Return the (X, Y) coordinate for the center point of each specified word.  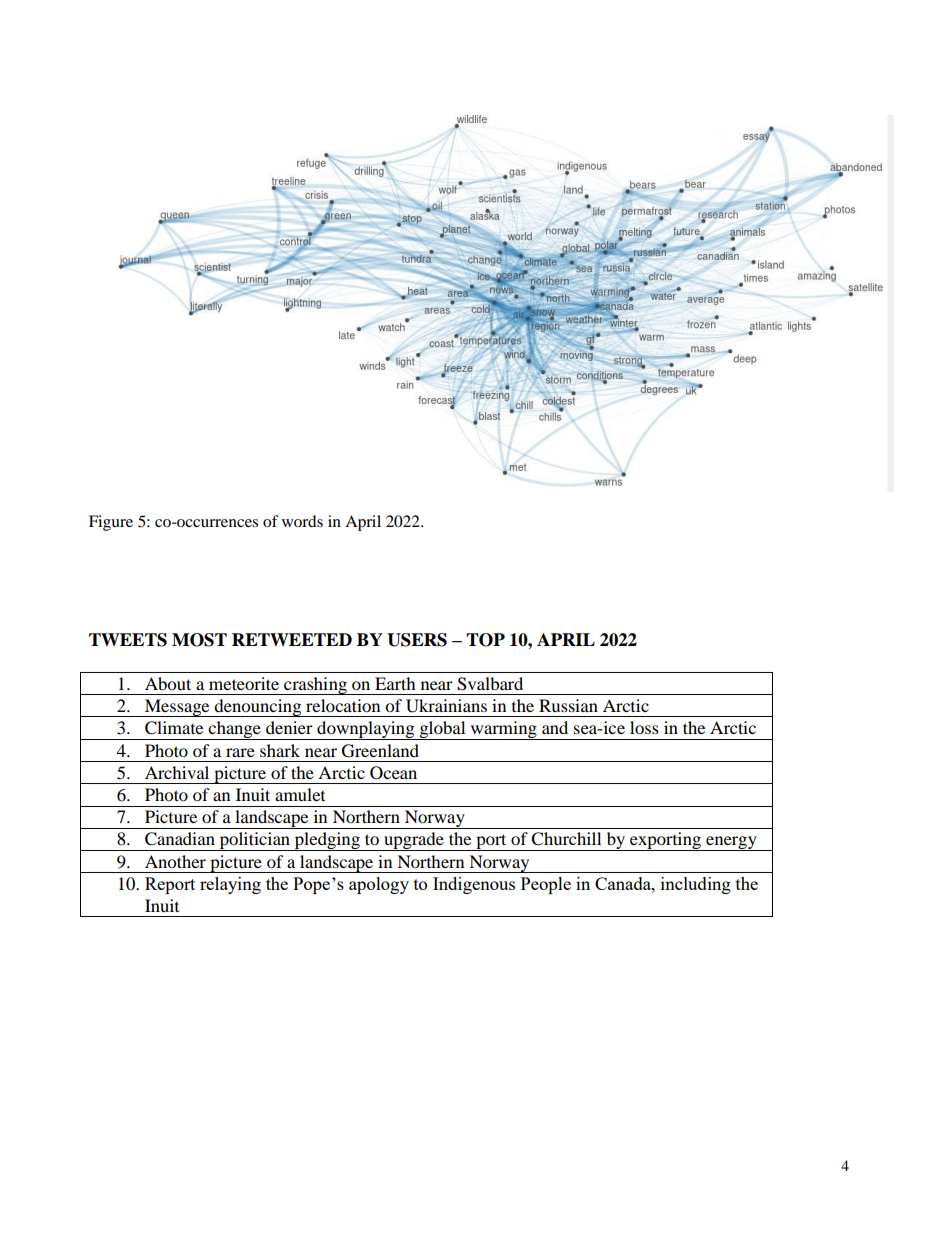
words (302, 521)
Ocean (393, 773)
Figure (111, 523)
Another (175, 861)
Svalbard (490, 684)
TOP (485, 640)
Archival (177, 772)
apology (379, 885)
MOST (199, 640)
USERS (417, 640)
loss (644, 727)
